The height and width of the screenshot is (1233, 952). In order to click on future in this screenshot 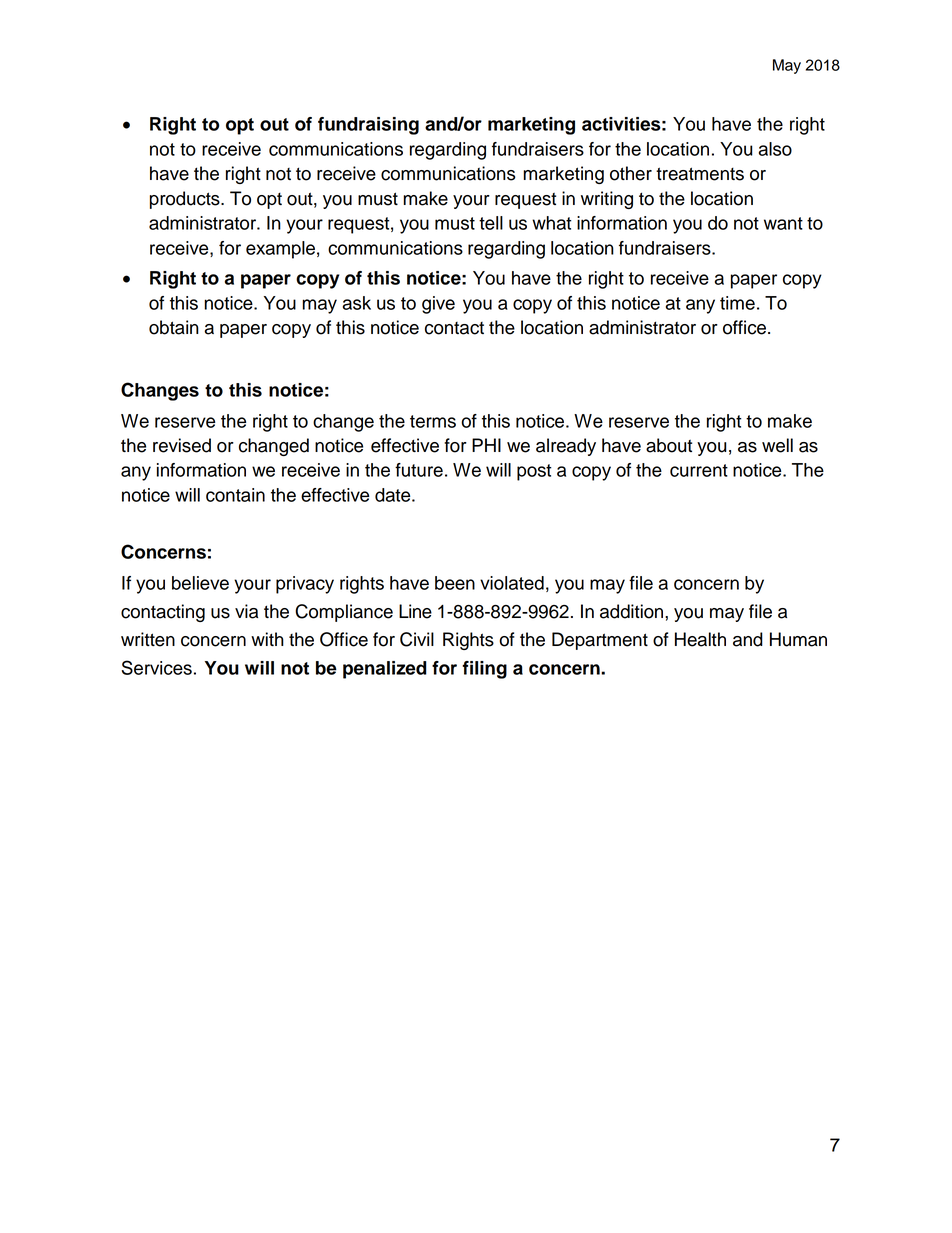, I will do `click(419, 470)`.
